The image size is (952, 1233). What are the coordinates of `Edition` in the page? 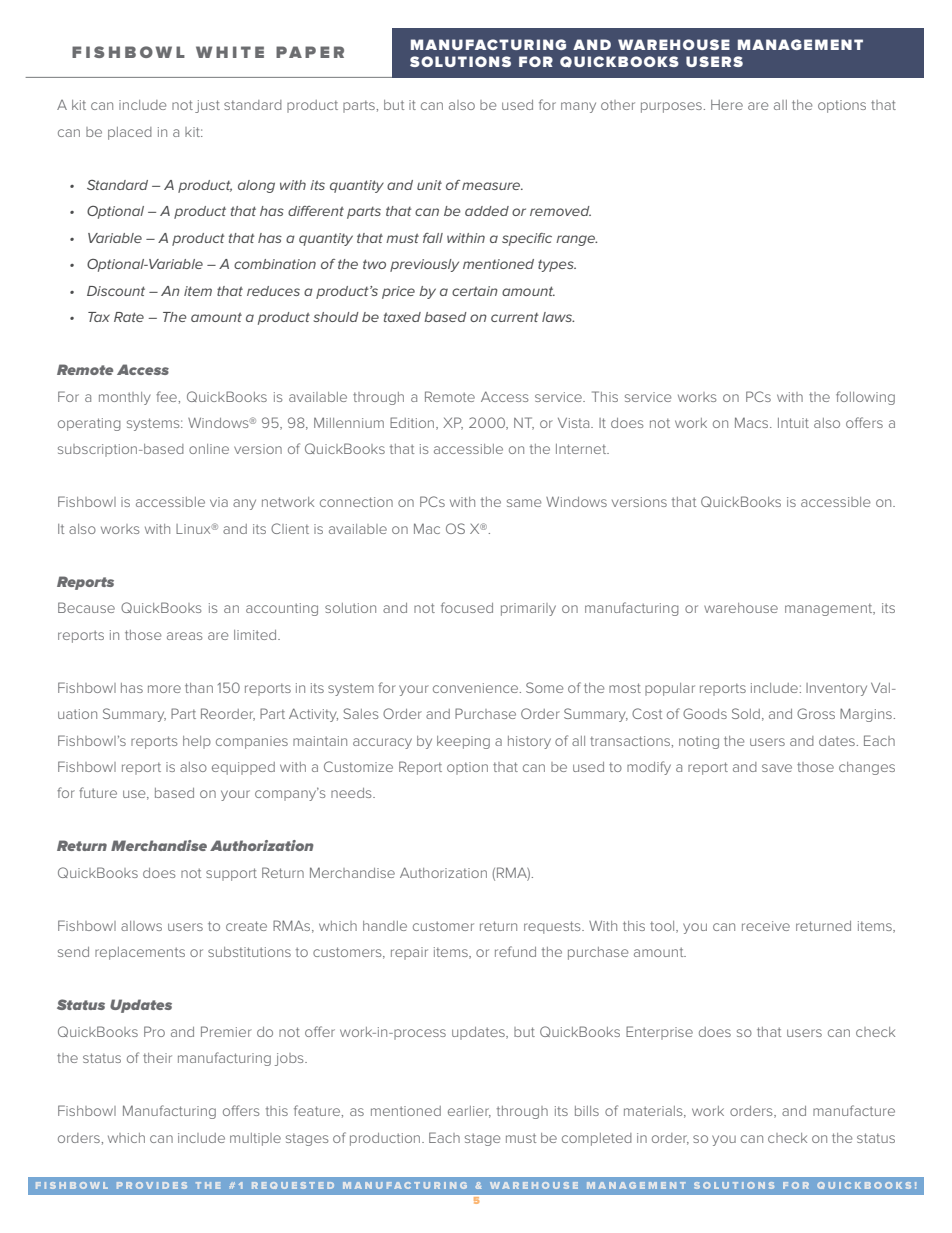 It's located at (413, 423).
